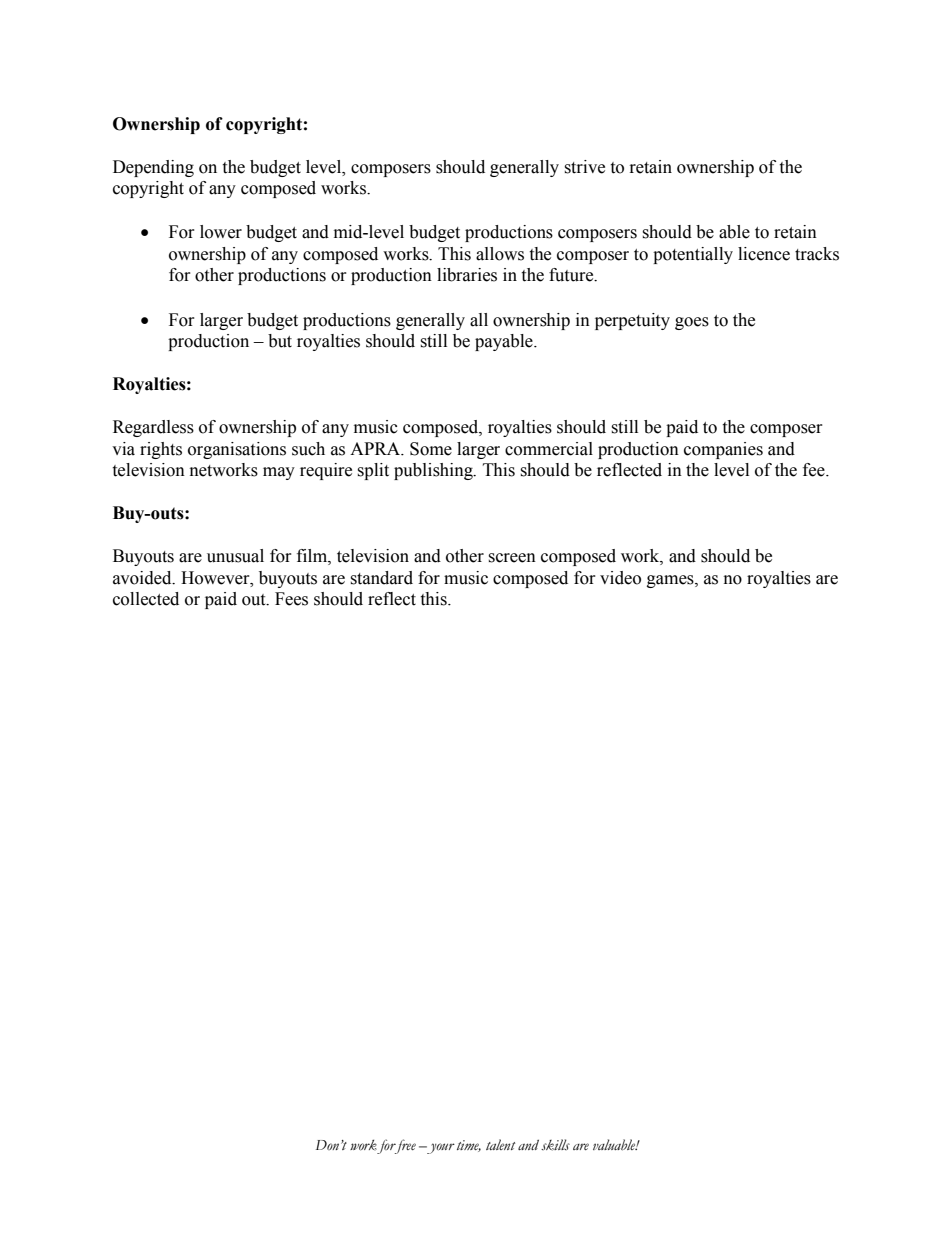 The width and height of the screenshot is (952, 1233). What do you see at coordinates (500, 254) in the screenshot?
I see `allows` at bounding box center [500, 254].
